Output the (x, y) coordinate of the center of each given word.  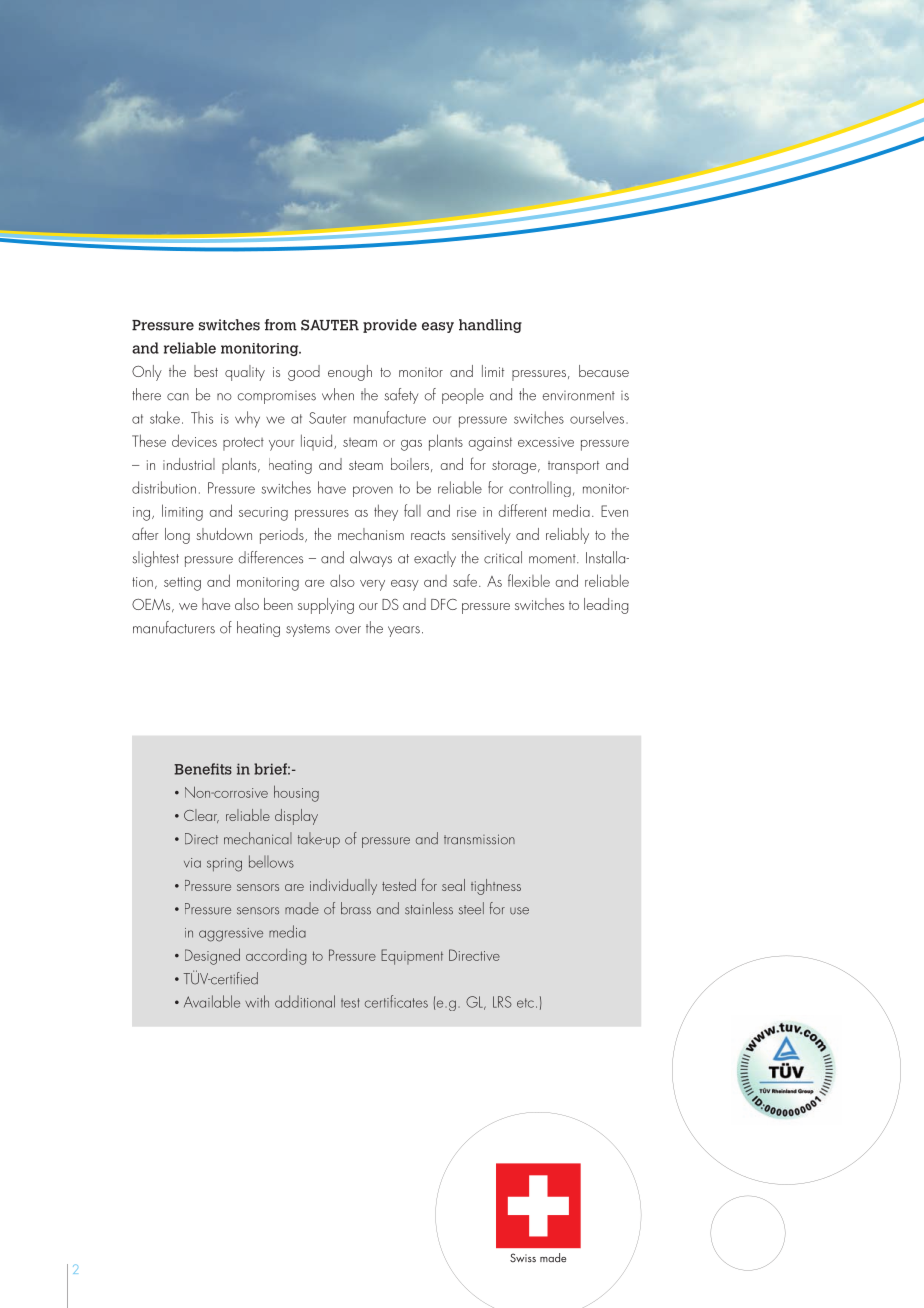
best (206, 371)
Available (212, 1001)
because (604, 371)
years (404, 631)
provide (390, 326)
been (278, 604)
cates (412, 1003)
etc (525, 1003)
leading (606, 606)
